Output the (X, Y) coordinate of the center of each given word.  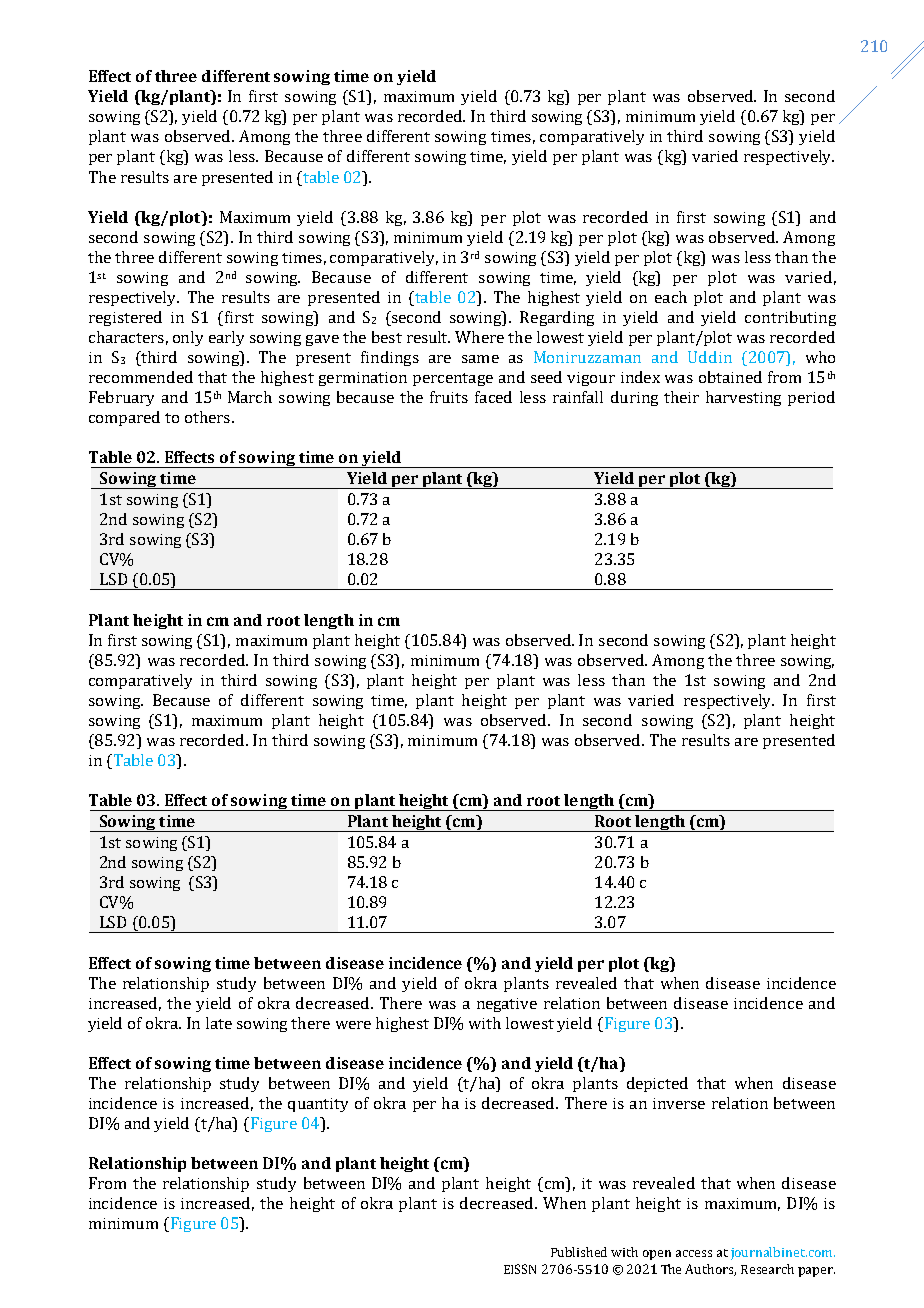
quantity (318, 1105)
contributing (790, 318)
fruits (449, 397)
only (188, 338)
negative (507, 1005)
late (219, 1023)
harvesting (743, 398)
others (207, 417)
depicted (657, 1084)
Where (479, 337)
